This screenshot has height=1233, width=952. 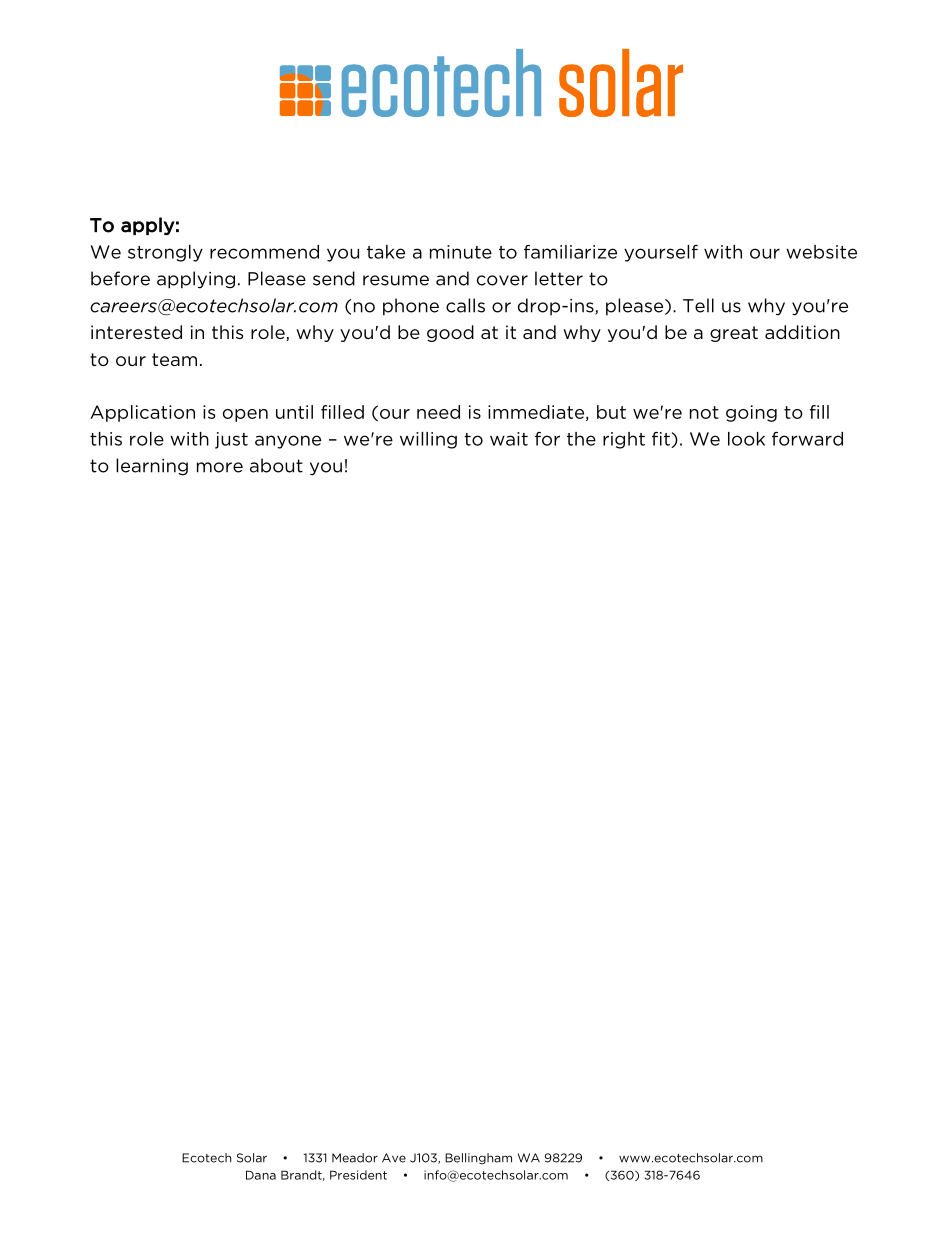 What do you see at coordinates (394, 1158) in the screenshot?
I see `Ave` at bounding box center [394, 1158].
